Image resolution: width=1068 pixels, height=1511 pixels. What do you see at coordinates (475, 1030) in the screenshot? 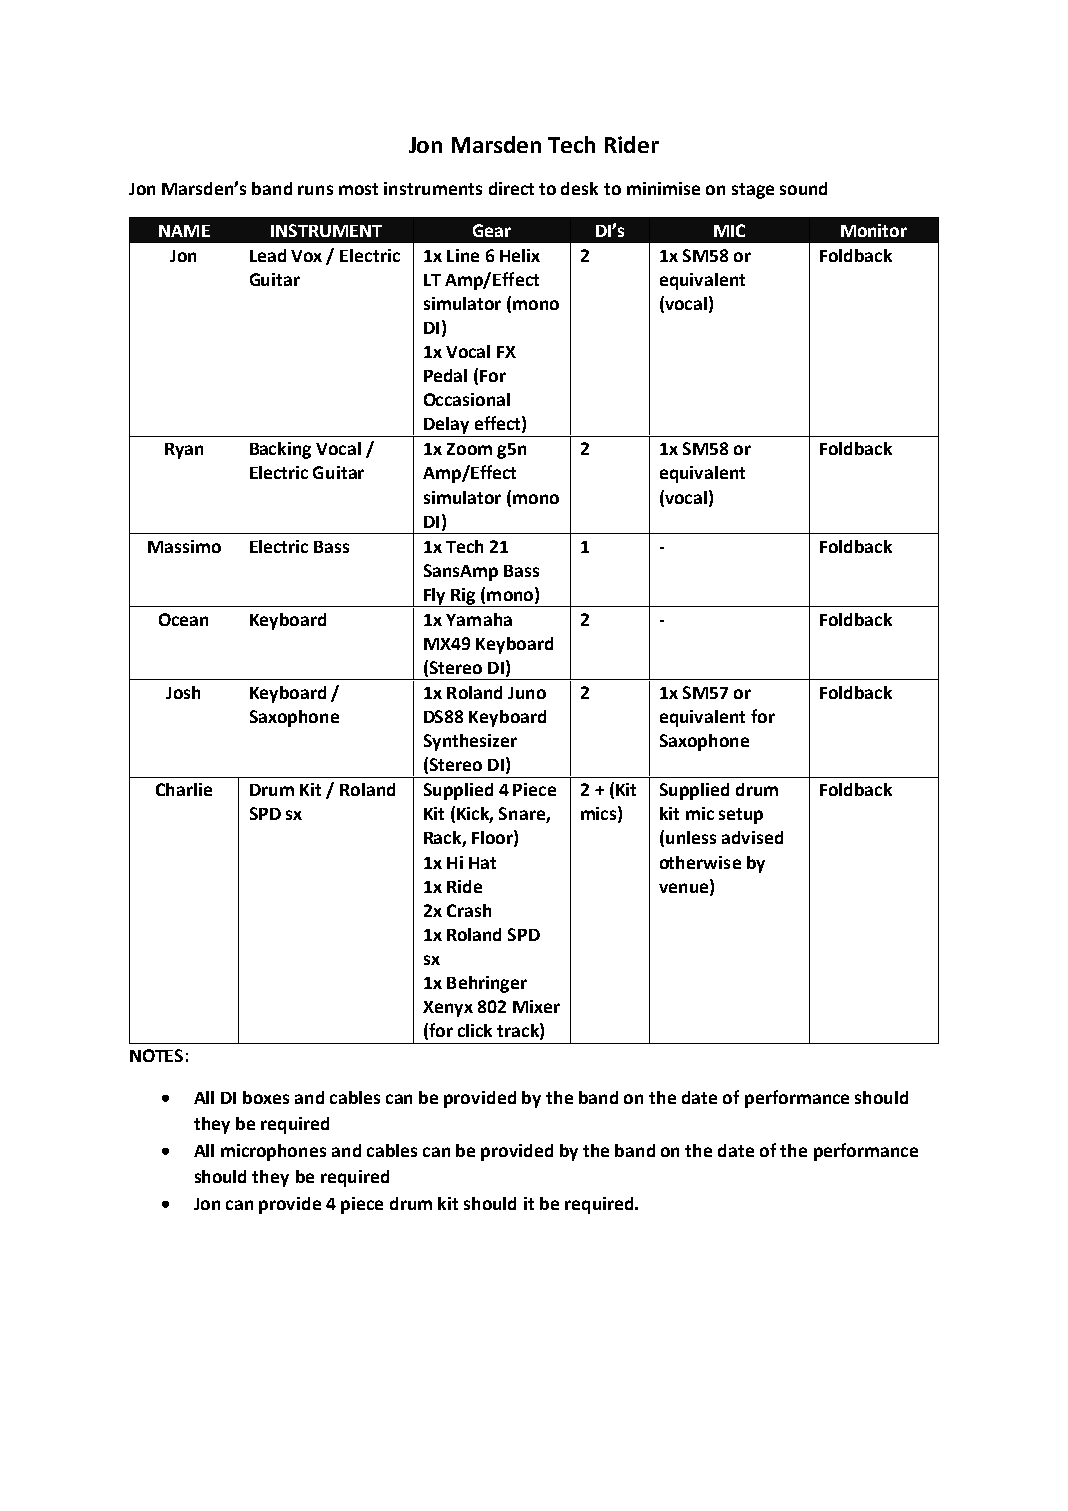
I see `click` at bounding box center [475, 1030].
